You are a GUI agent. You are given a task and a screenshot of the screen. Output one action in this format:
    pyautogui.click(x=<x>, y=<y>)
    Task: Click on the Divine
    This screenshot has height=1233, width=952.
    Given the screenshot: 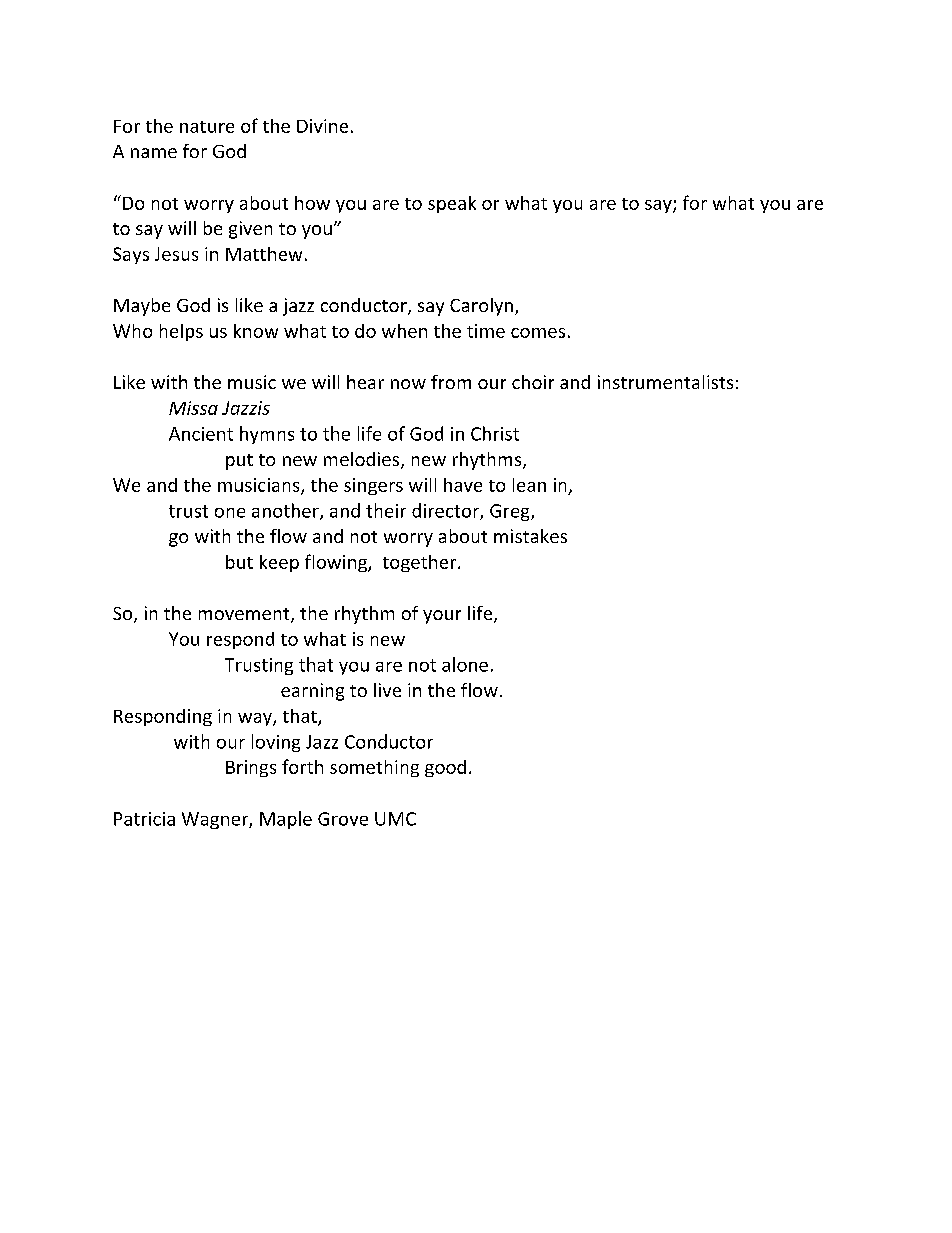 What is the action you would take?
    pyautogui.click(x=322, y=126)
